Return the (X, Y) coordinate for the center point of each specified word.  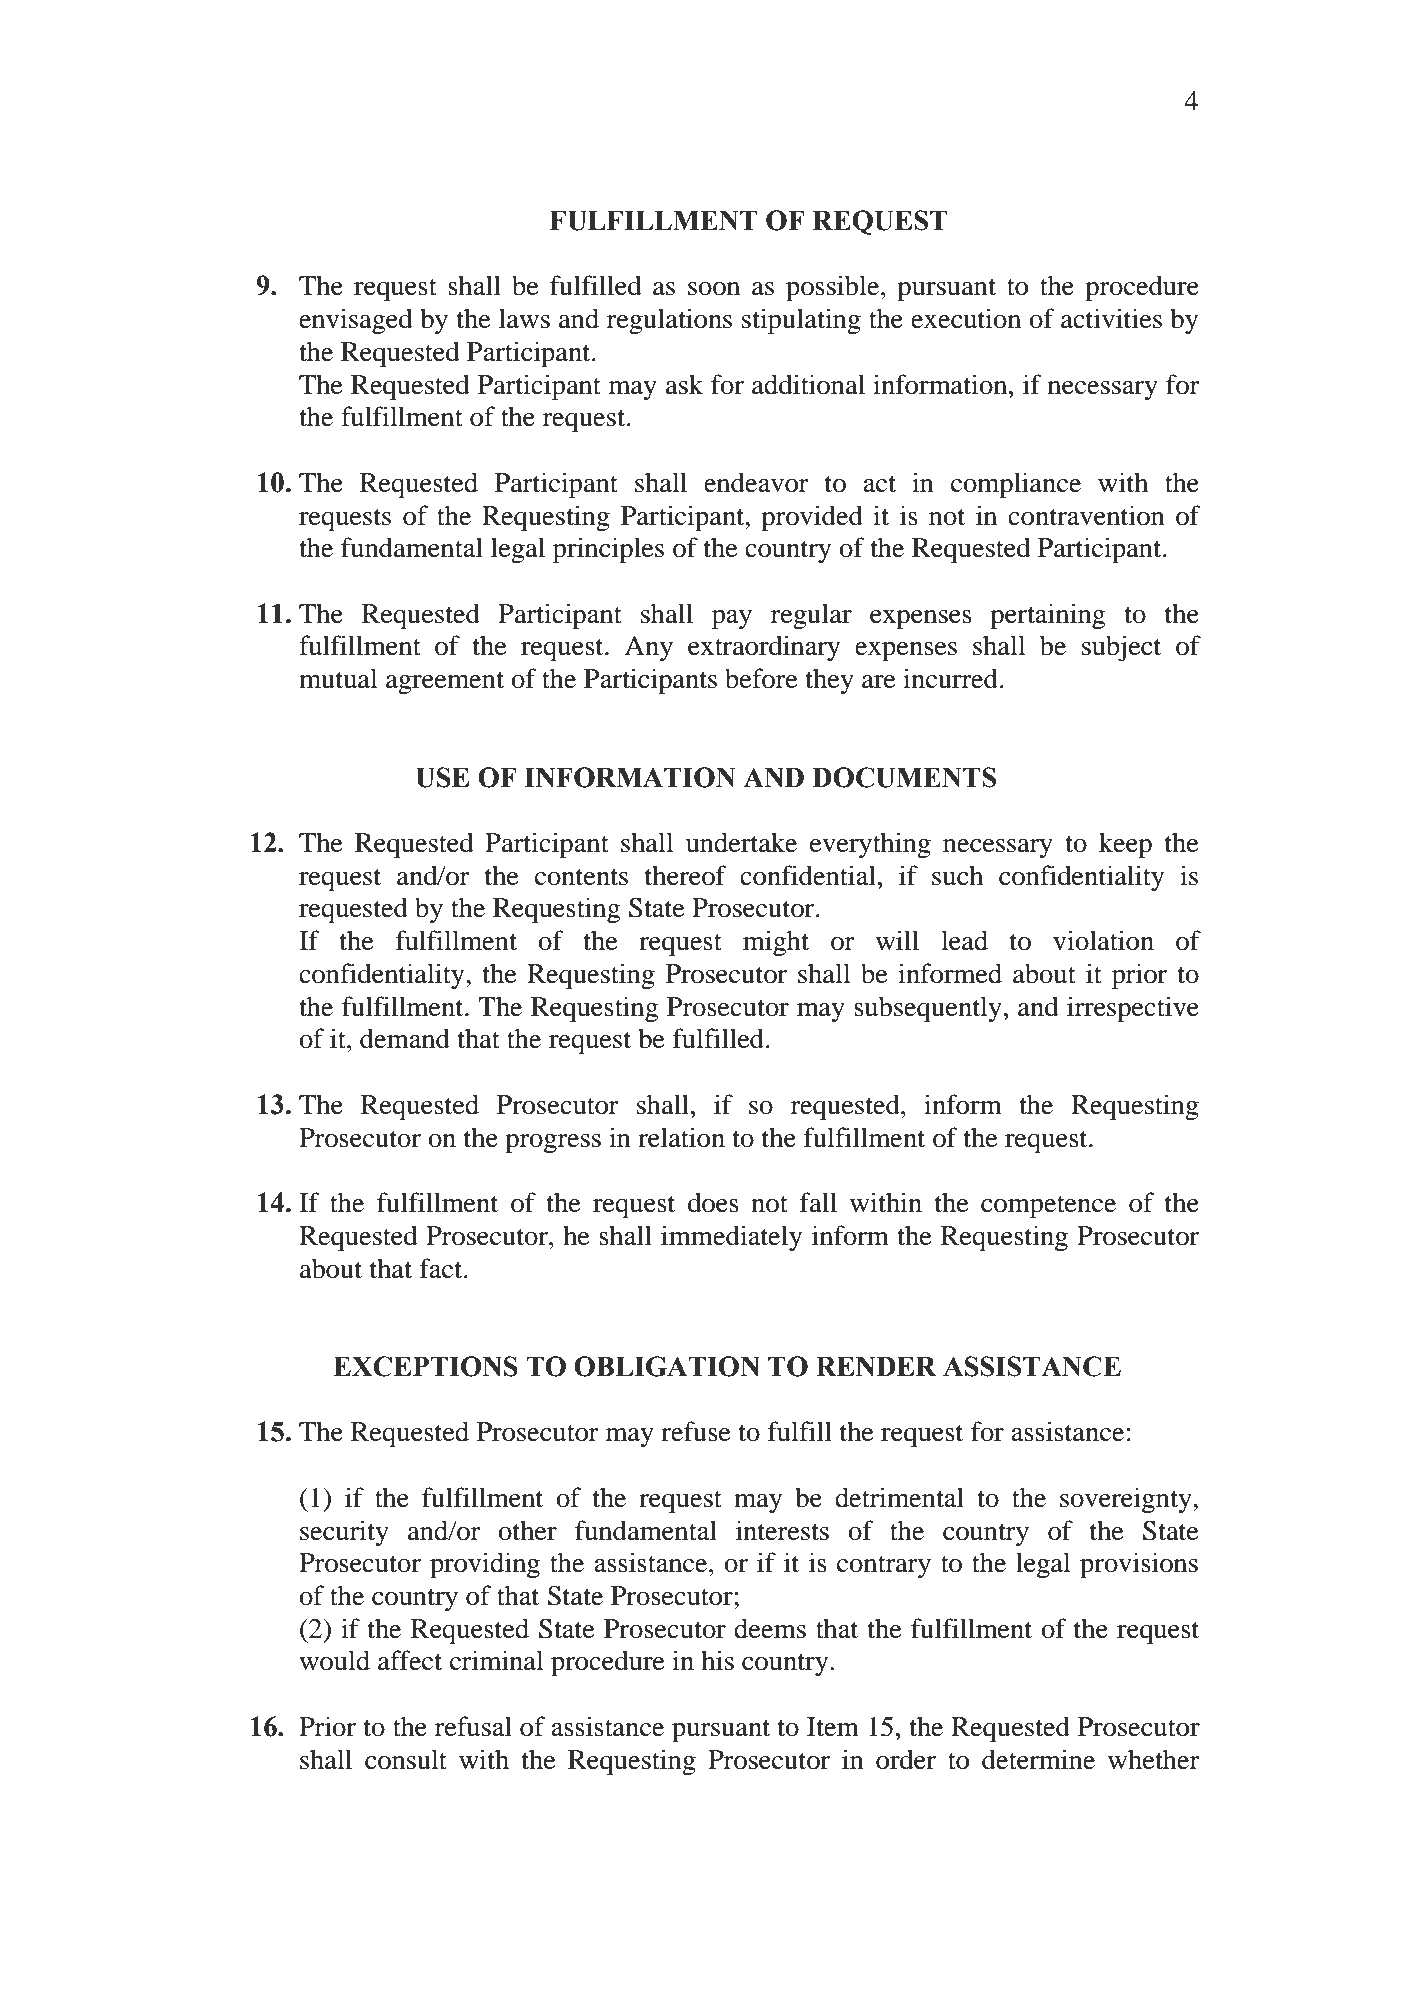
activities (1111, 318)
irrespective (1133, 1009)
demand (405, 1038)
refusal (473, 1726)
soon (714, 289)
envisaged (356, 321)
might (776, 943)
